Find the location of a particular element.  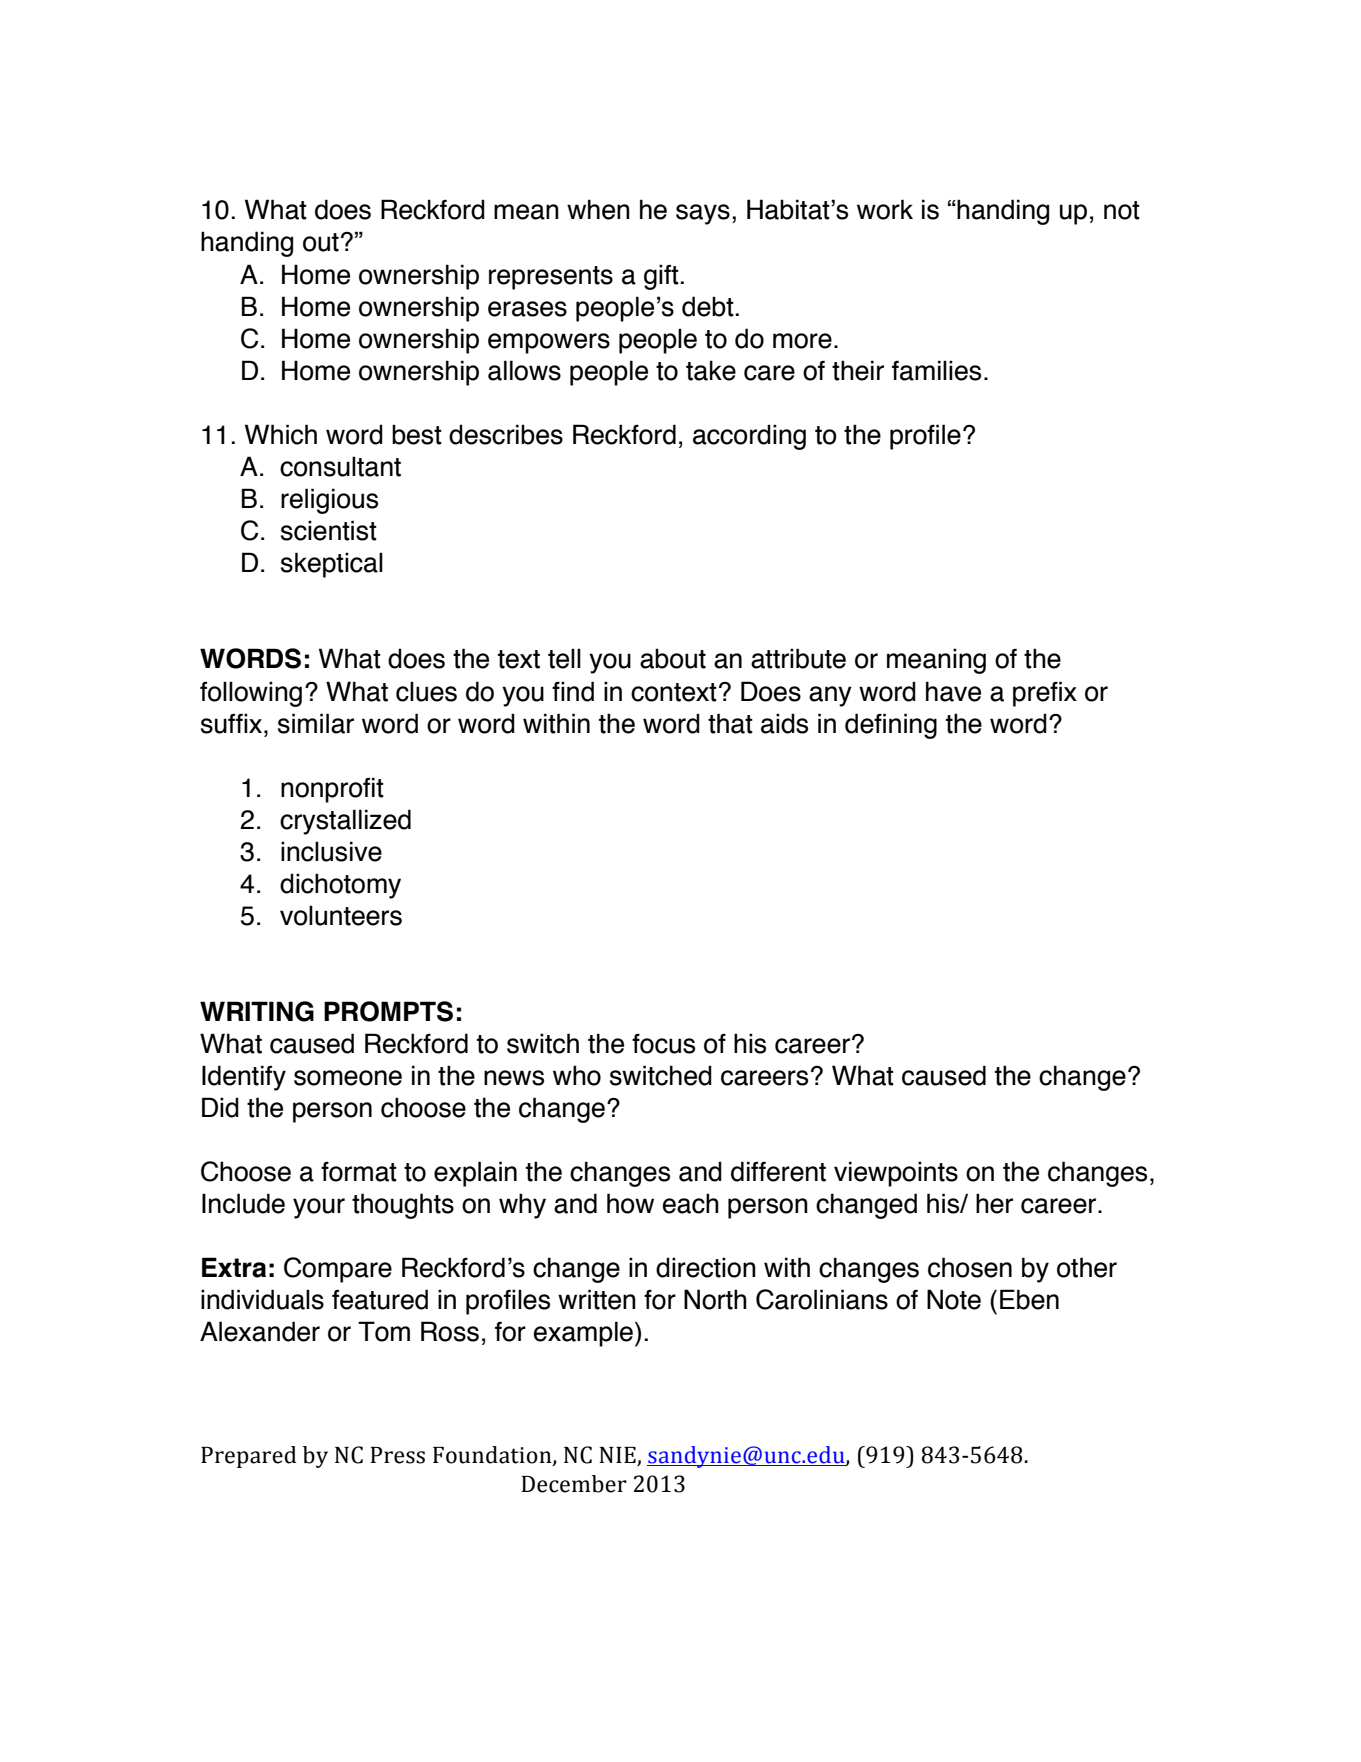

Compare is located at coordinates (338, 1270).
